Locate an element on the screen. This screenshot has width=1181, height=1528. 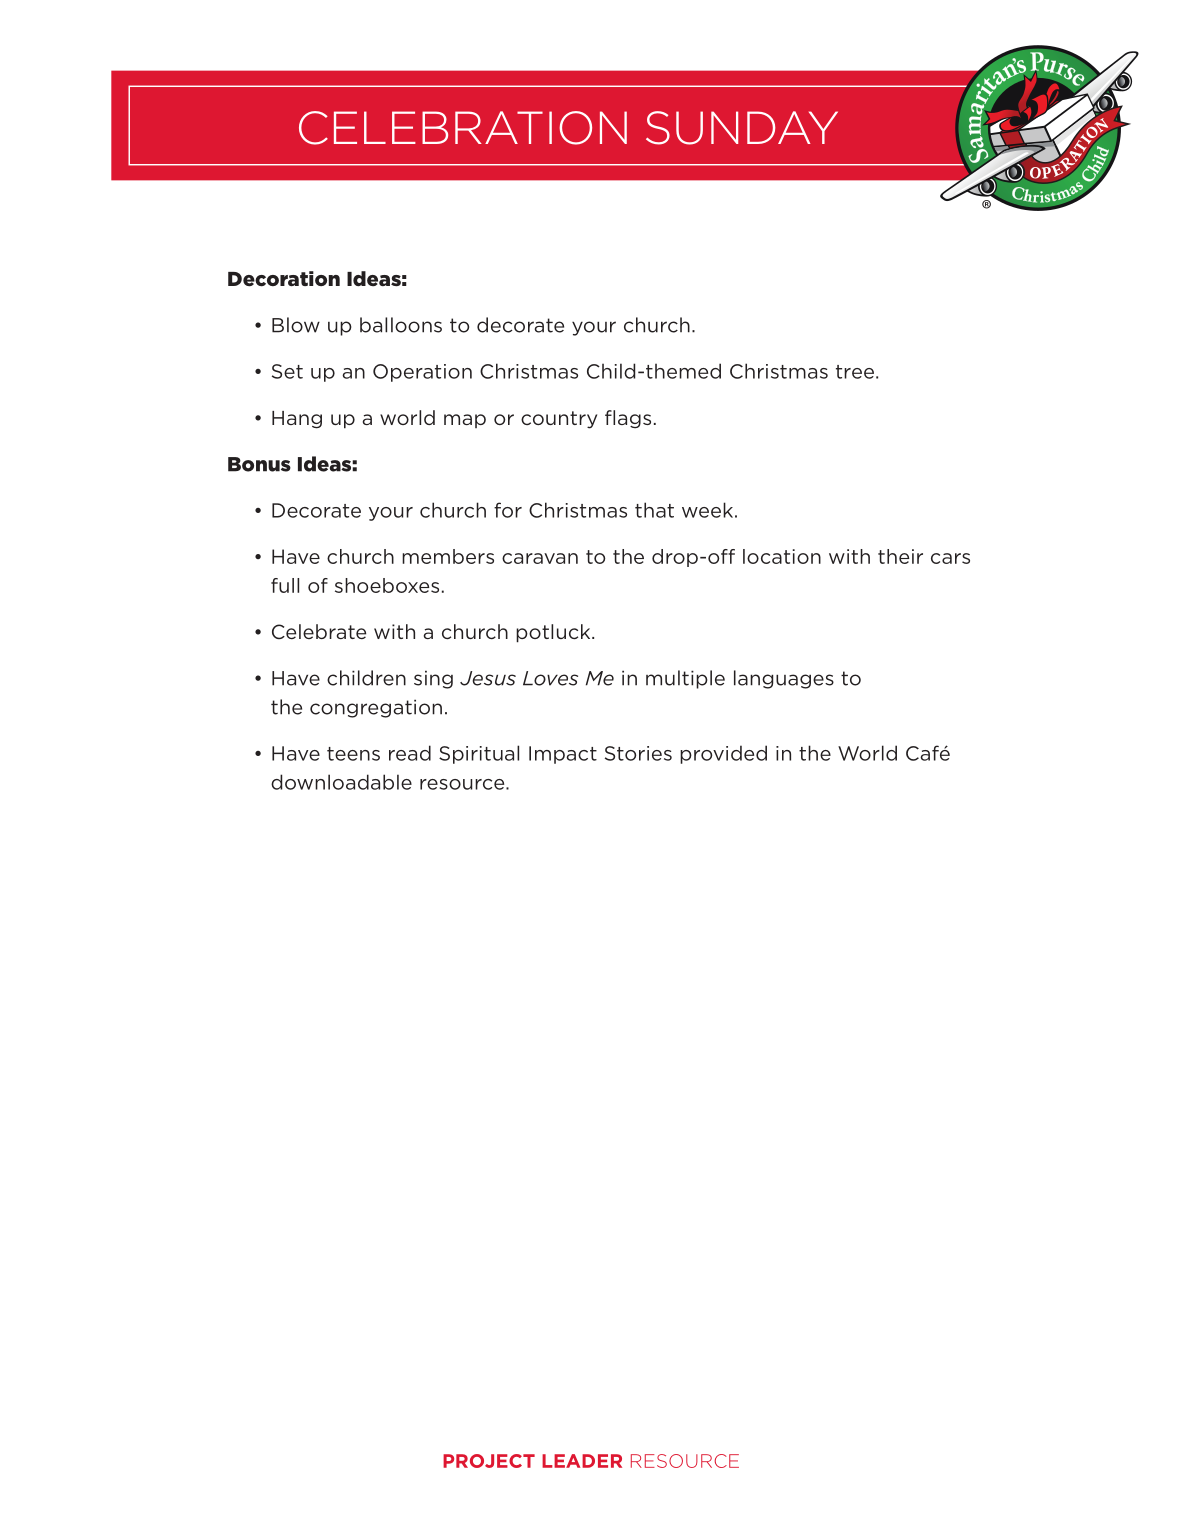
LEADER is located at coordinates (582, 1461).
